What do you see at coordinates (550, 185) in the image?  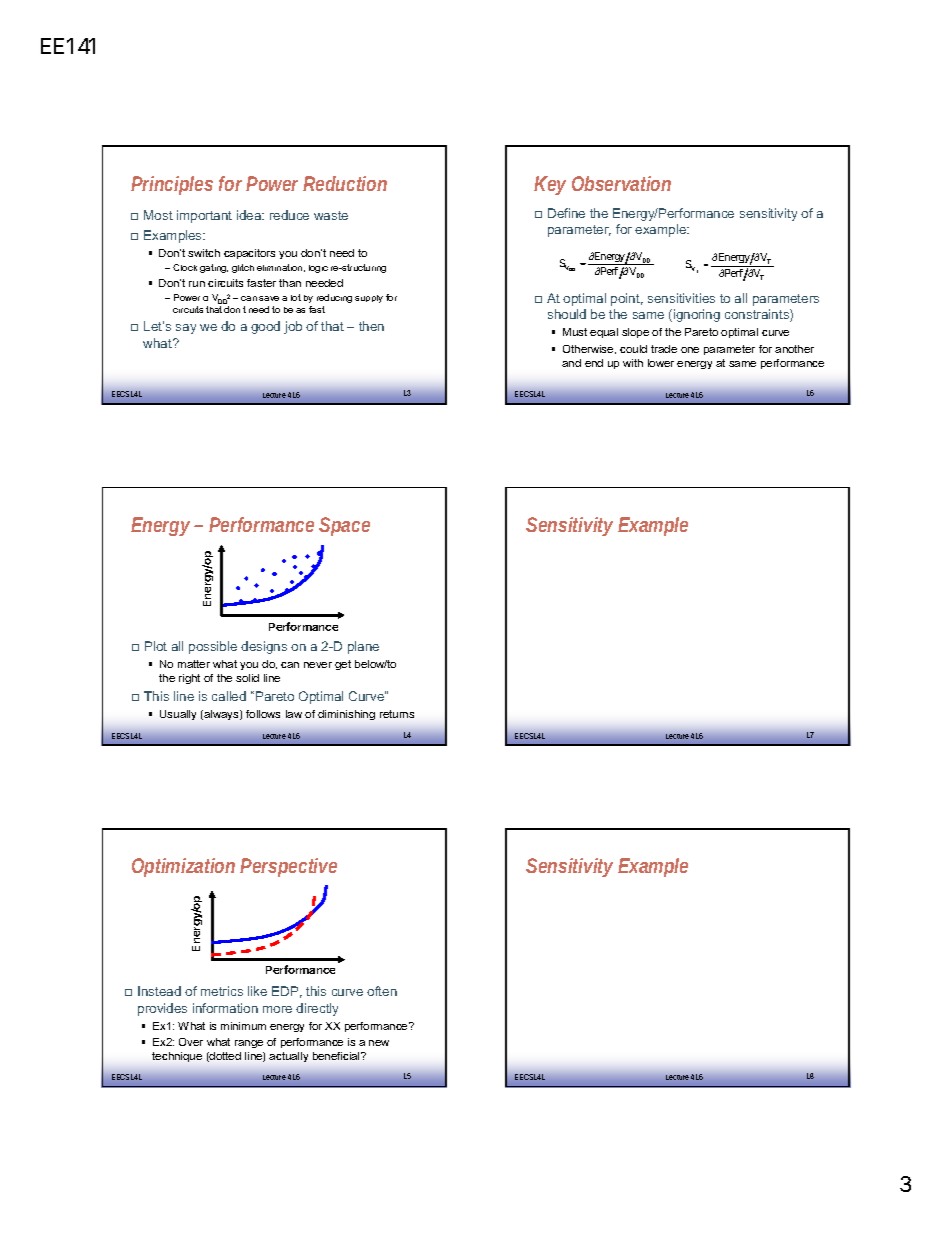 I see `Key` at bounding box center [550, 185].
